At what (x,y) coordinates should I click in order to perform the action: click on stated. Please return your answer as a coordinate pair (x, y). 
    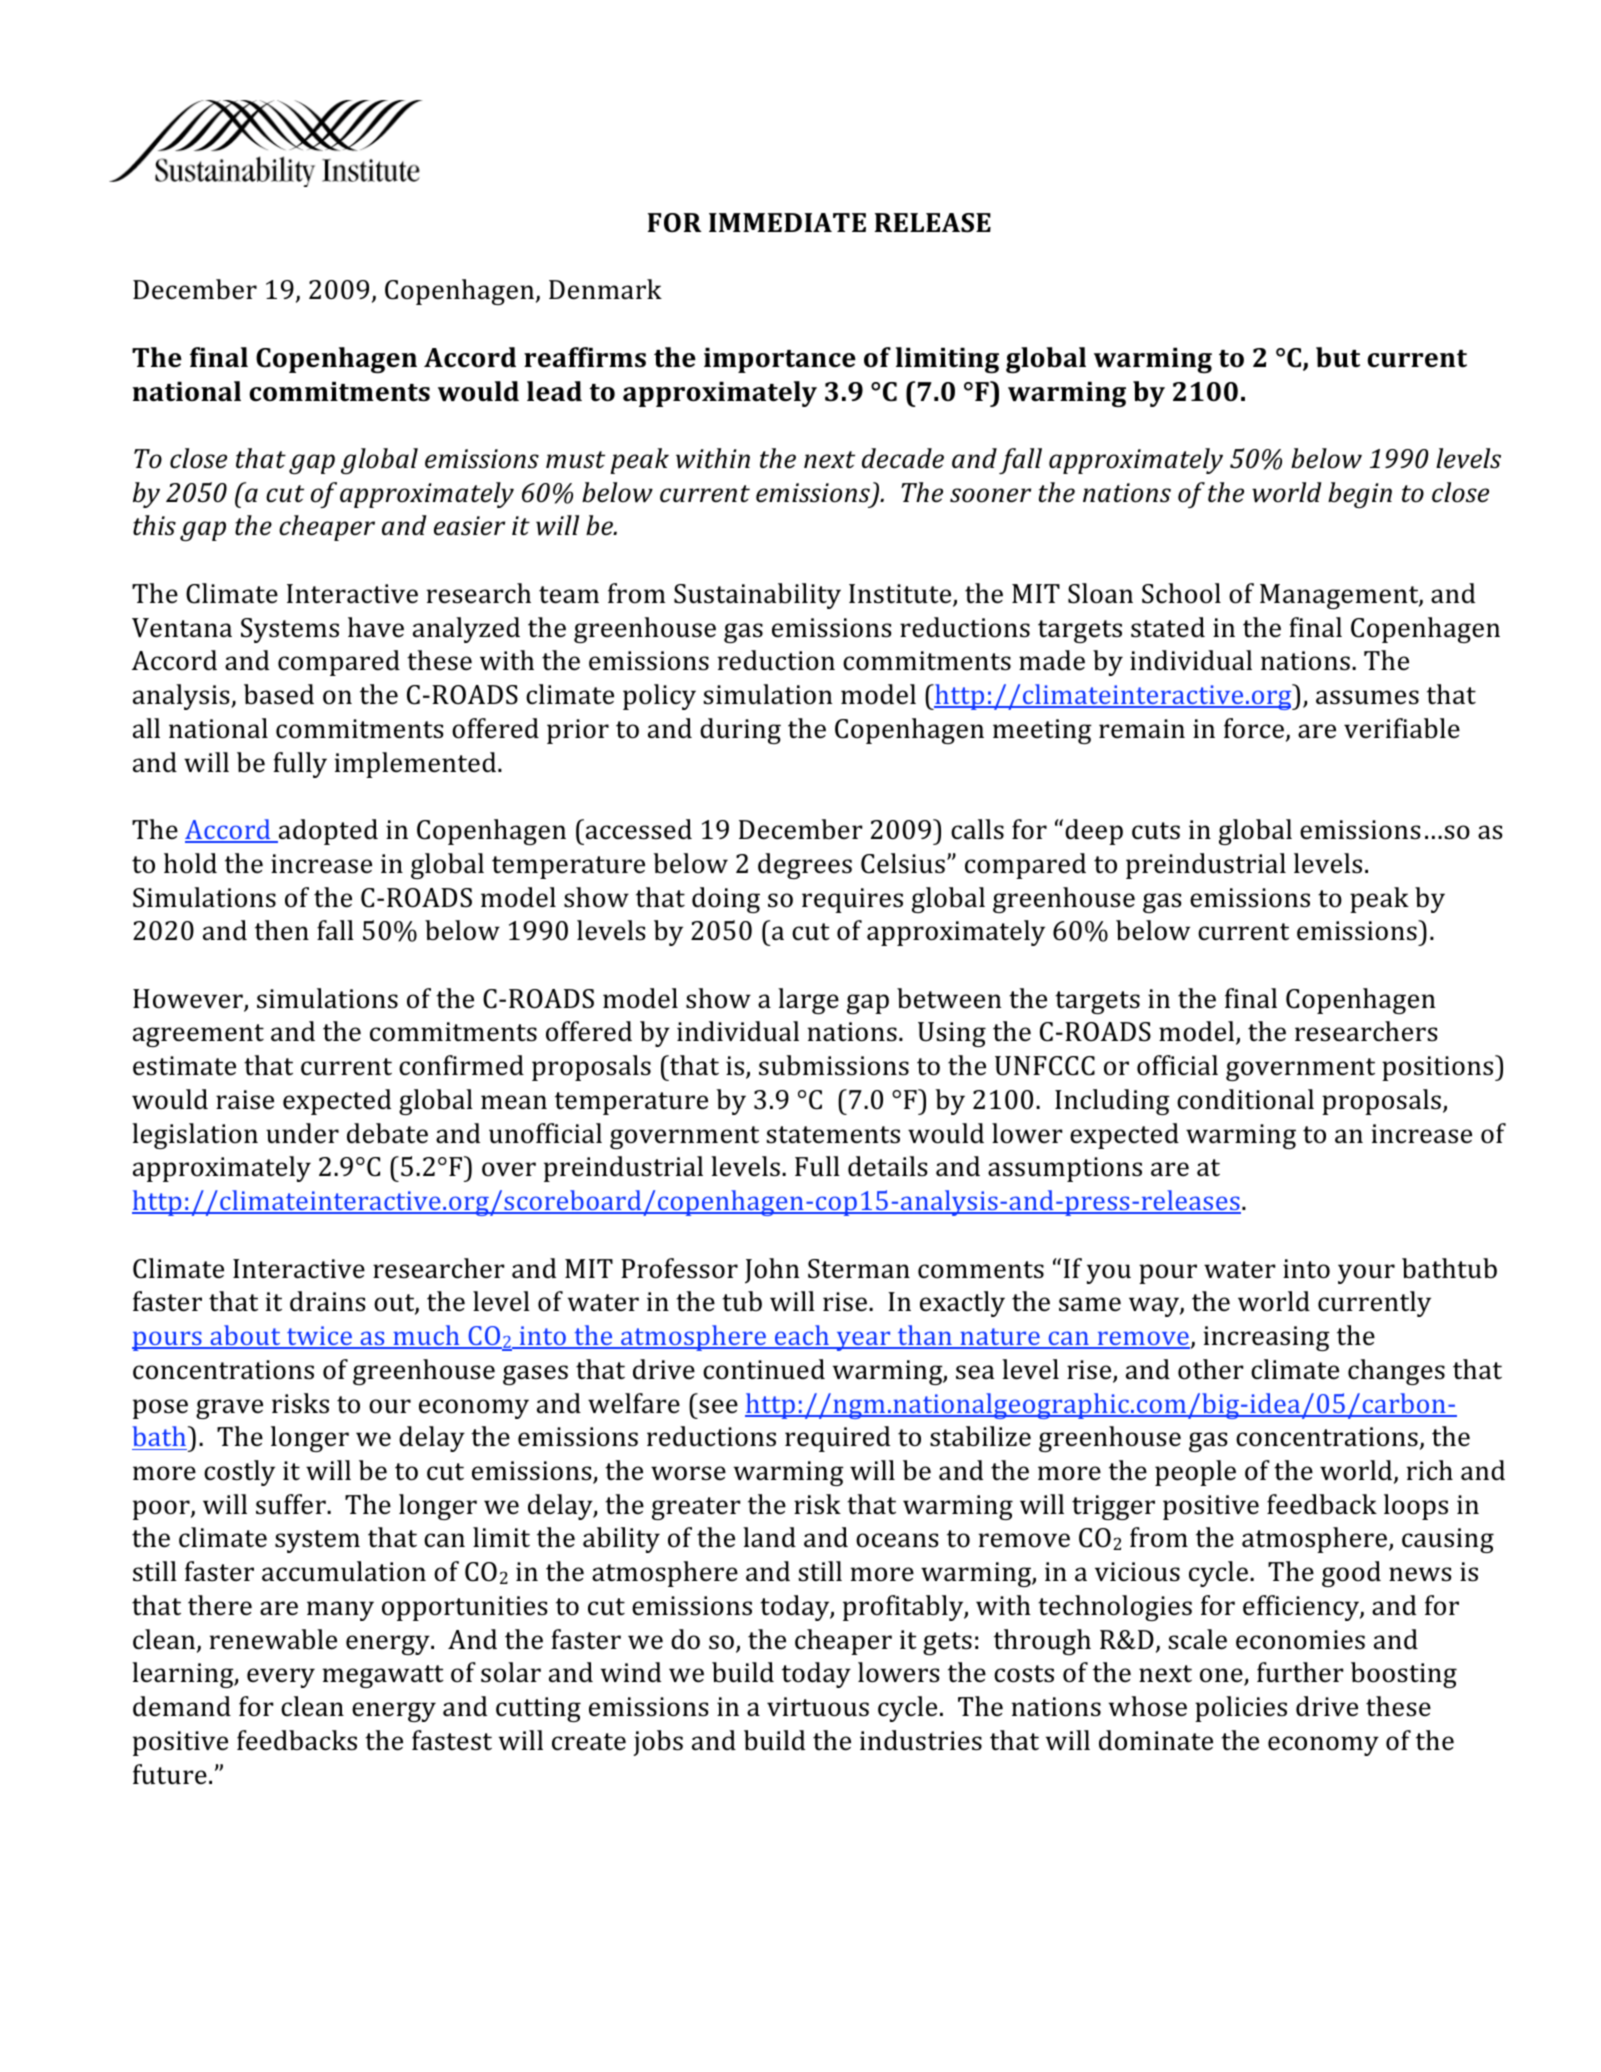
    Looking at the image, I should click on (1168, 627).
